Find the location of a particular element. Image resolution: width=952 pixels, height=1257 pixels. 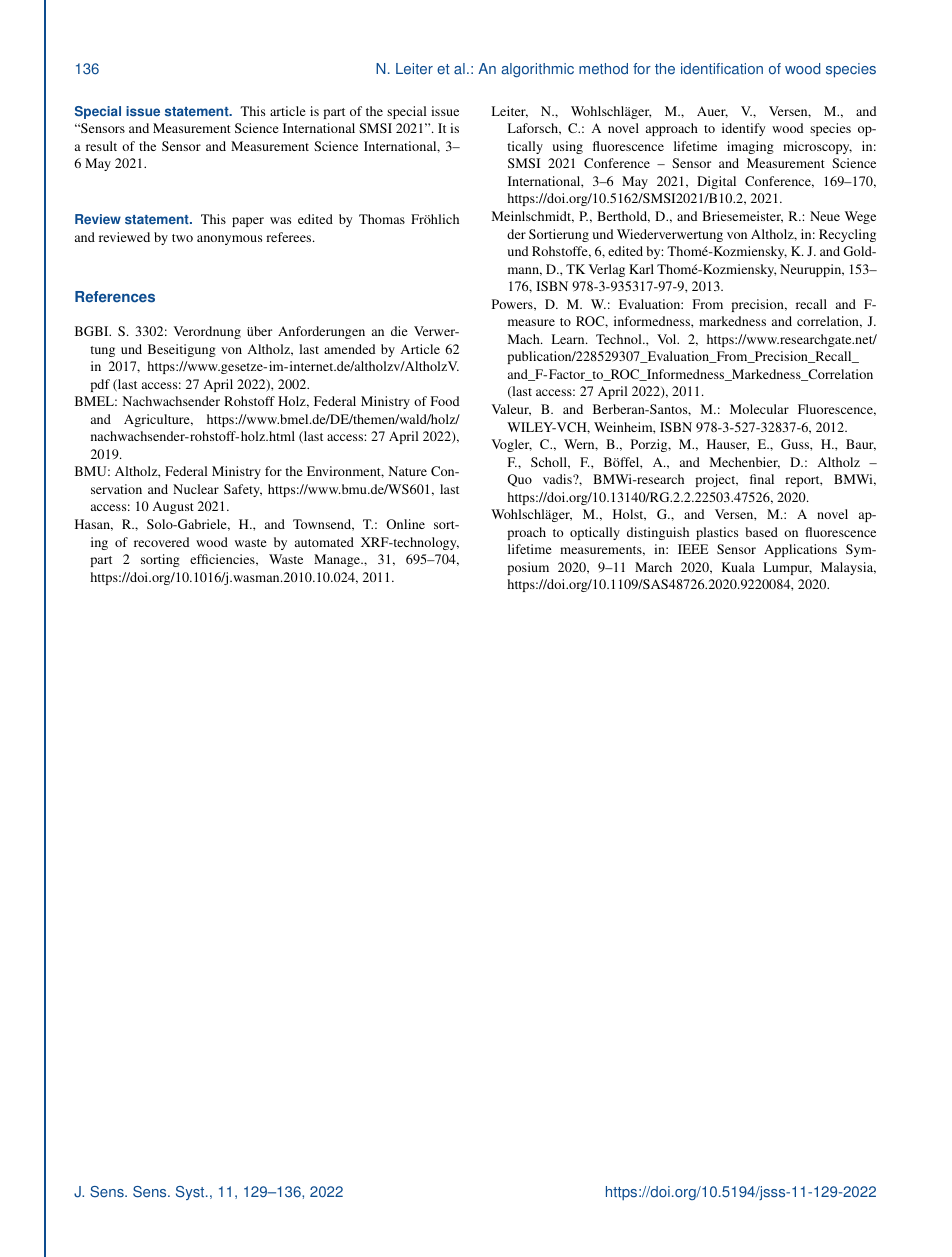

Quo is located at coordinates (519, 480).
